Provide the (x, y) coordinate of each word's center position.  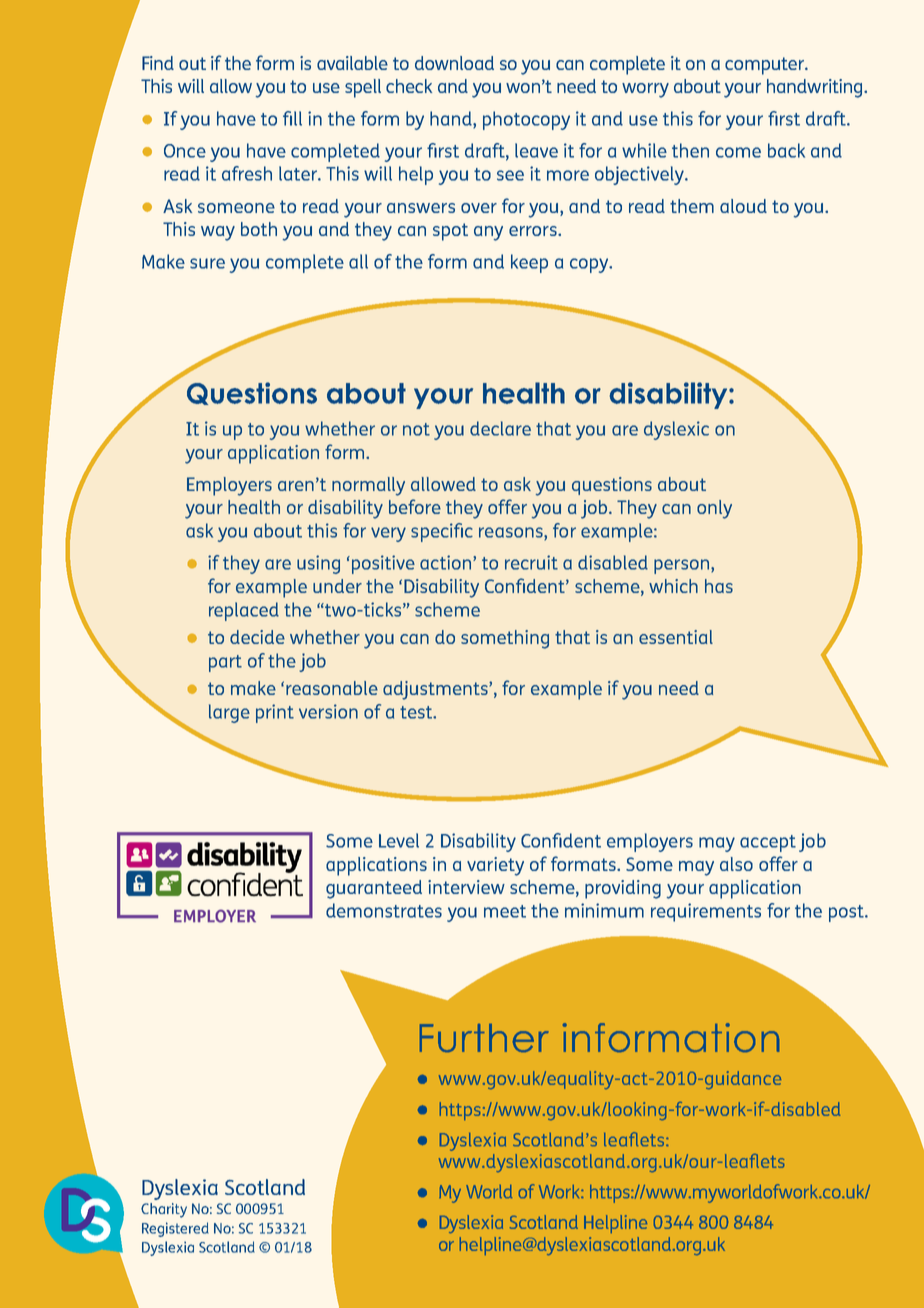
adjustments (436, 690)
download (454, 63)
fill (292, 118)
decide (257, 637)
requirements (706, 912)
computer (766, 66)
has (719, 586)
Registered (175, 1229)
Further (484, 1038)
